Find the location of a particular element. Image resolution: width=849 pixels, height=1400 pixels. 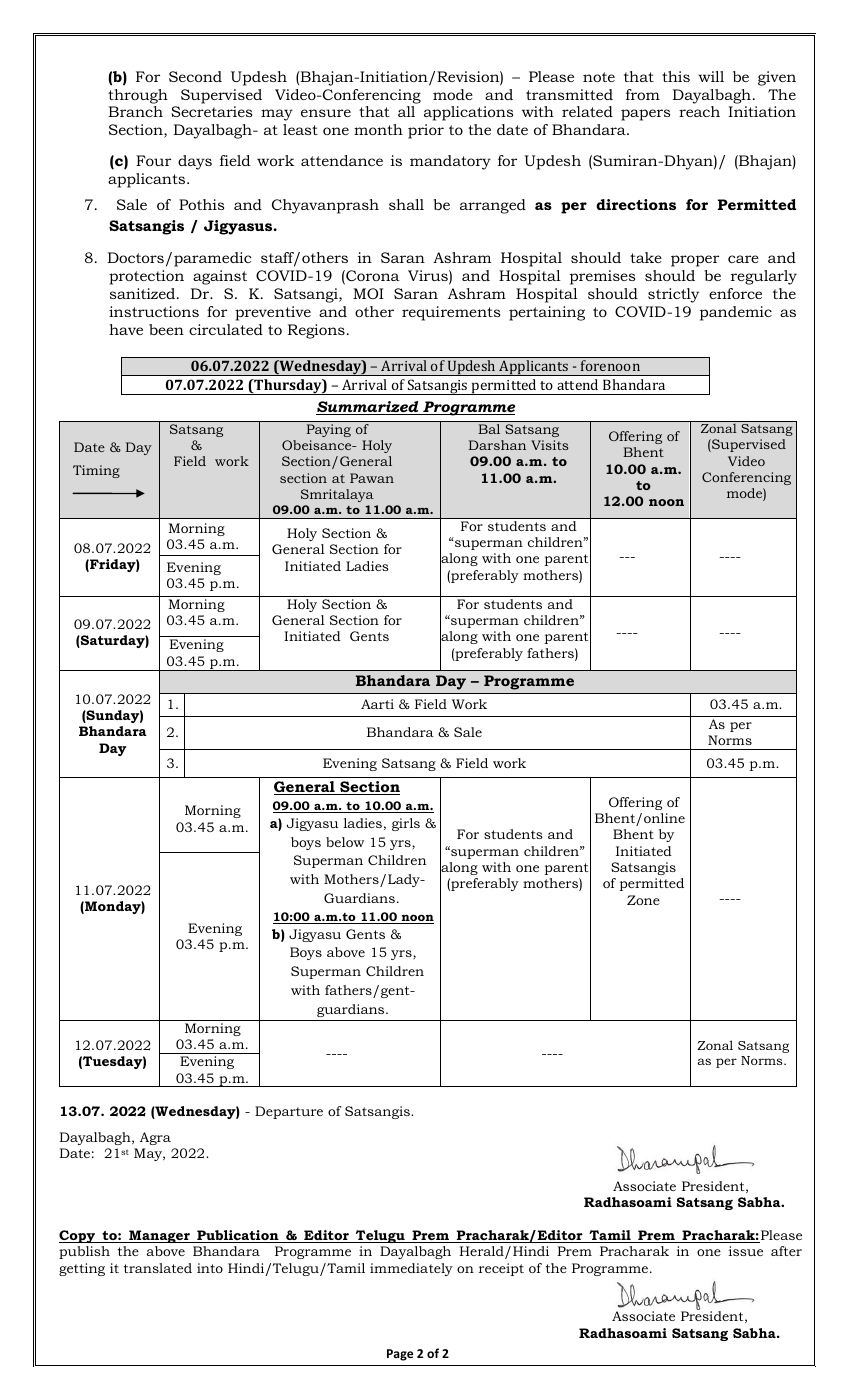

Zone is located at coordinates (643, 900).
